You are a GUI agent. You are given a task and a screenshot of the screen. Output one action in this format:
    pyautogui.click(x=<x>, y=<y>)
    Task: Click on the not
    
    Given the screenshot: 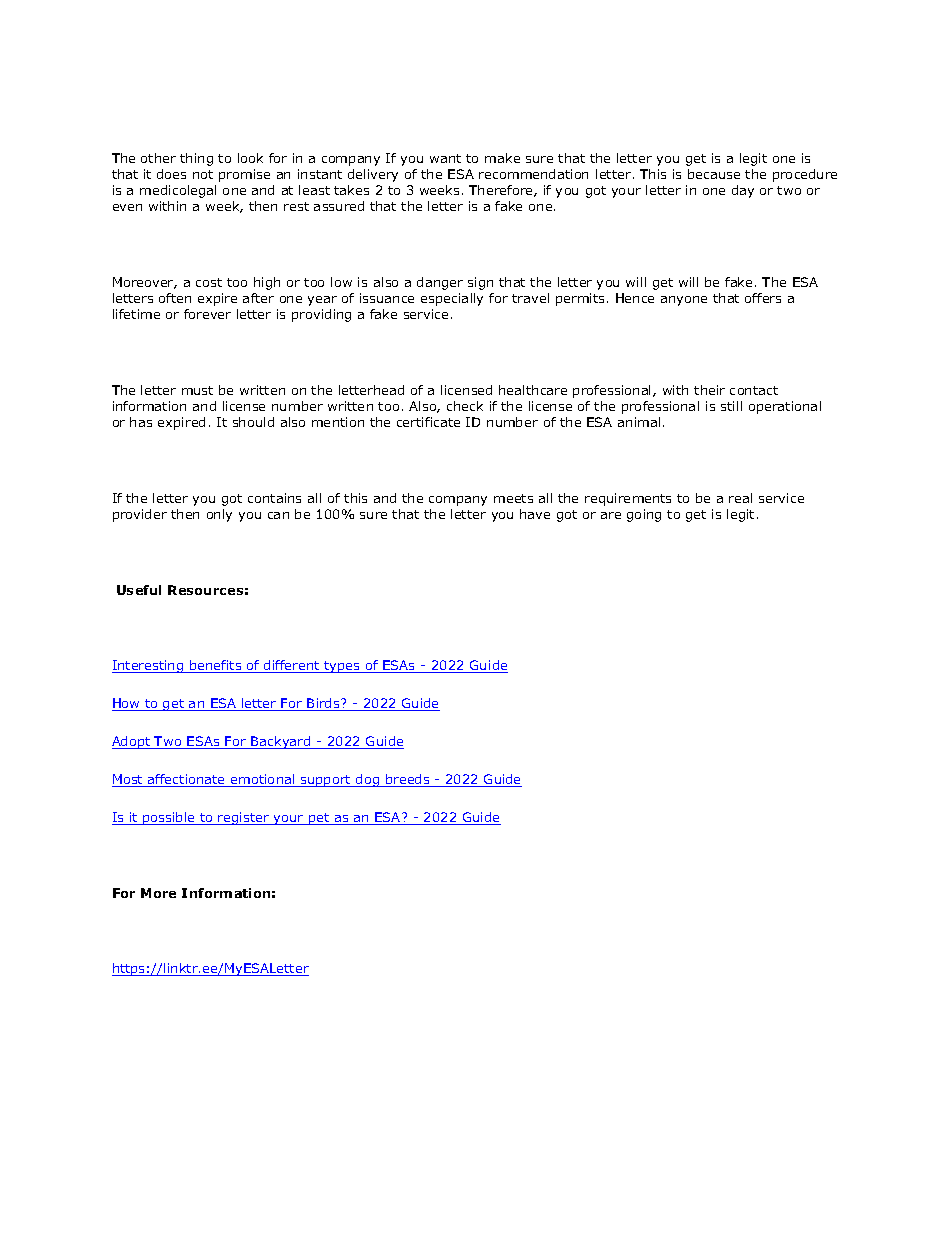 What is the action you would take?
    pyautogui.click(x=203, y=174)
